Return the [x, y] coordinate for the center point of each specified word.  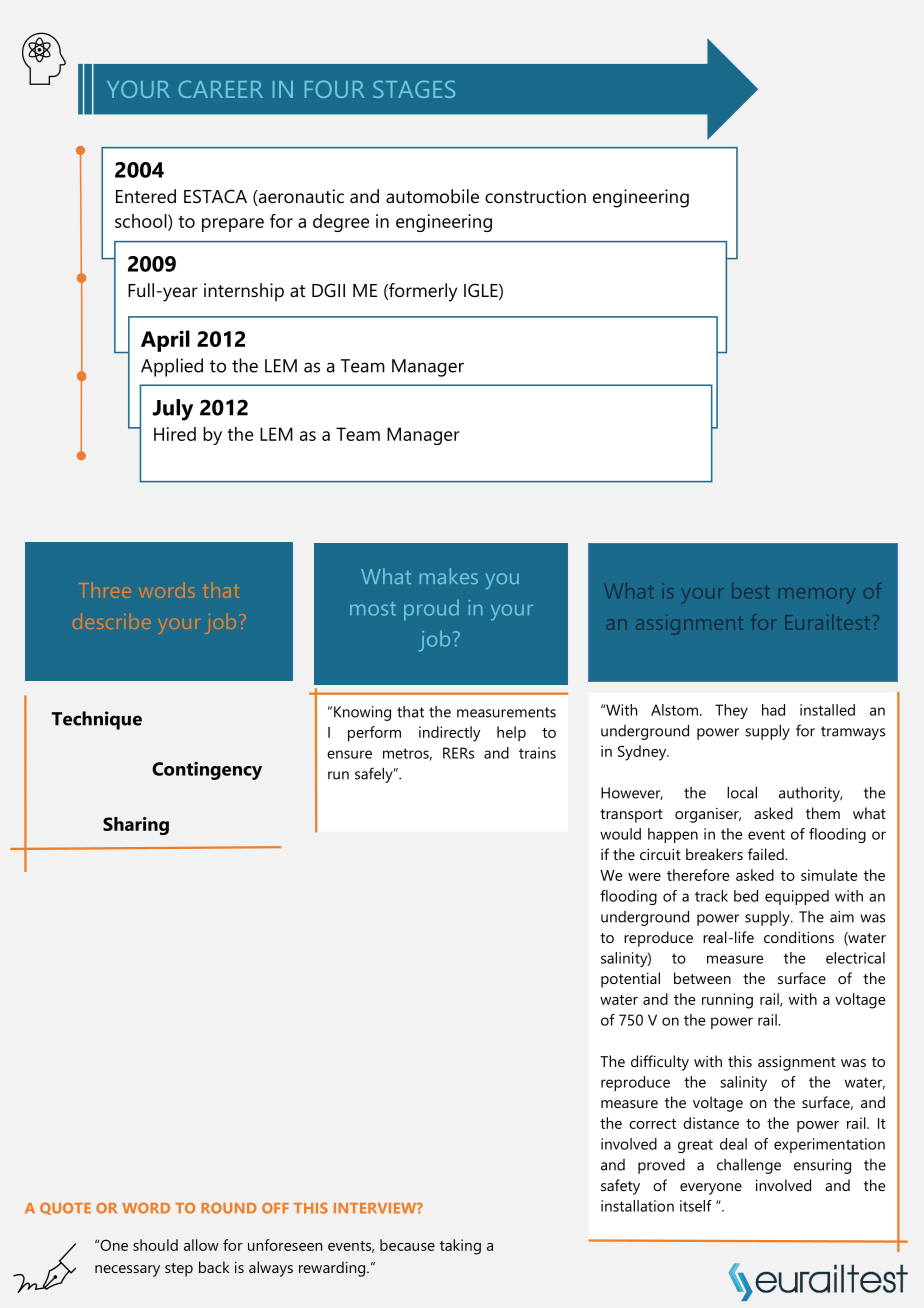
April [165, 341]
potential [630, 980]
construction [535, 196]
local [742, 792]
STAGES [414, 89]
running [727, 1001]
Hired [175, 434]
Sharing [136, 826]
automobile [432, 196]
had [773, 710]
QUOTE [65, 1208]
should [155, 1245]
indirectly [450, 734]
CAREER [220, 89]
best [751, 590]
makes [449, 576]
